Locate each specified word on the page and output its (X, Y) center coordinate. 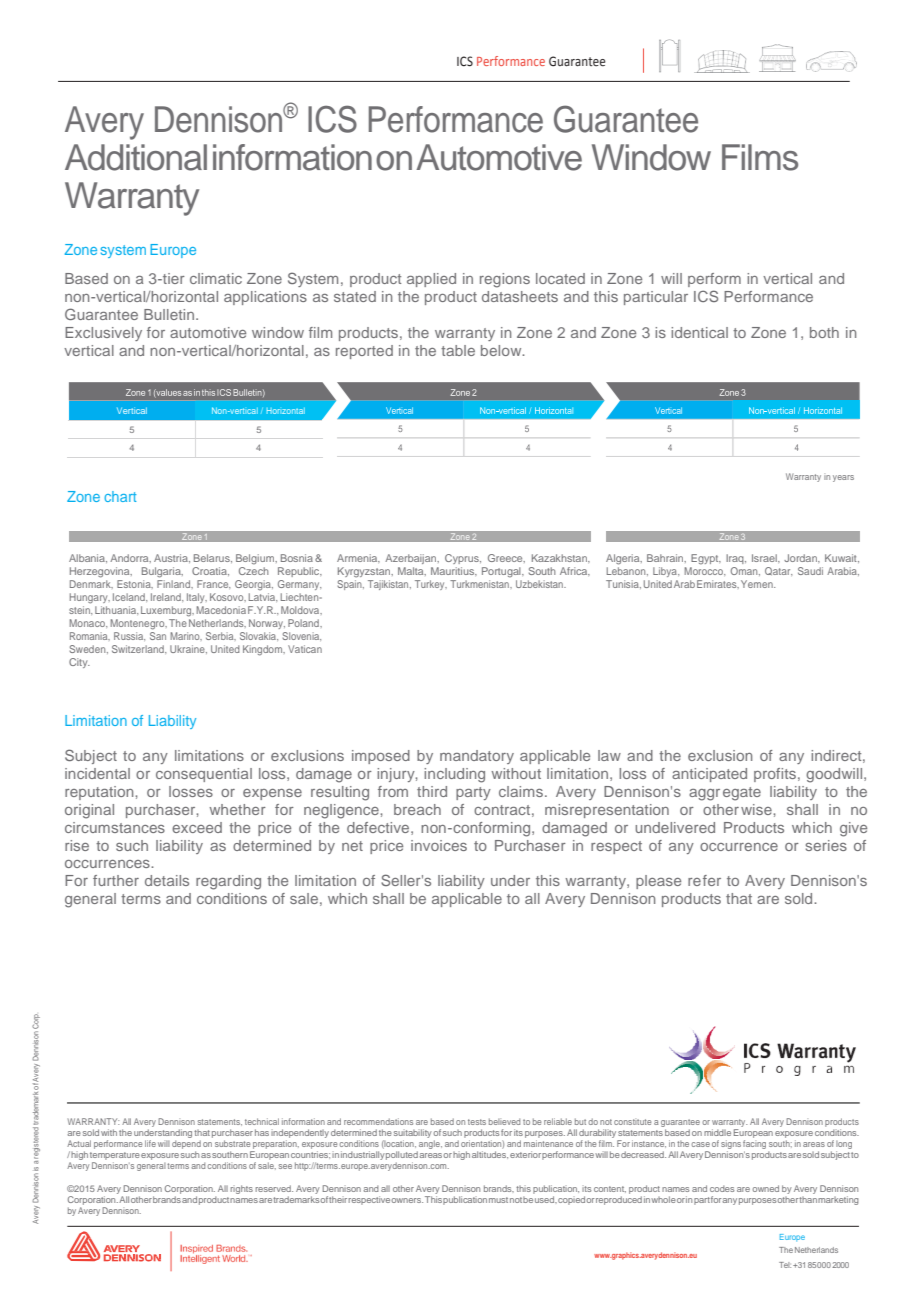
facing (754, 1146)
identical (699, 332)
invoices (439, 845)
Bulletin (169, 314)
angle (429, 1146)
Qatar (778, 571)
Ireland (167, 597)
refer (704, 880)
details (167, 880)
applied (431, 280)
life (150, 1143)
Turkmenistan (480, 584)
